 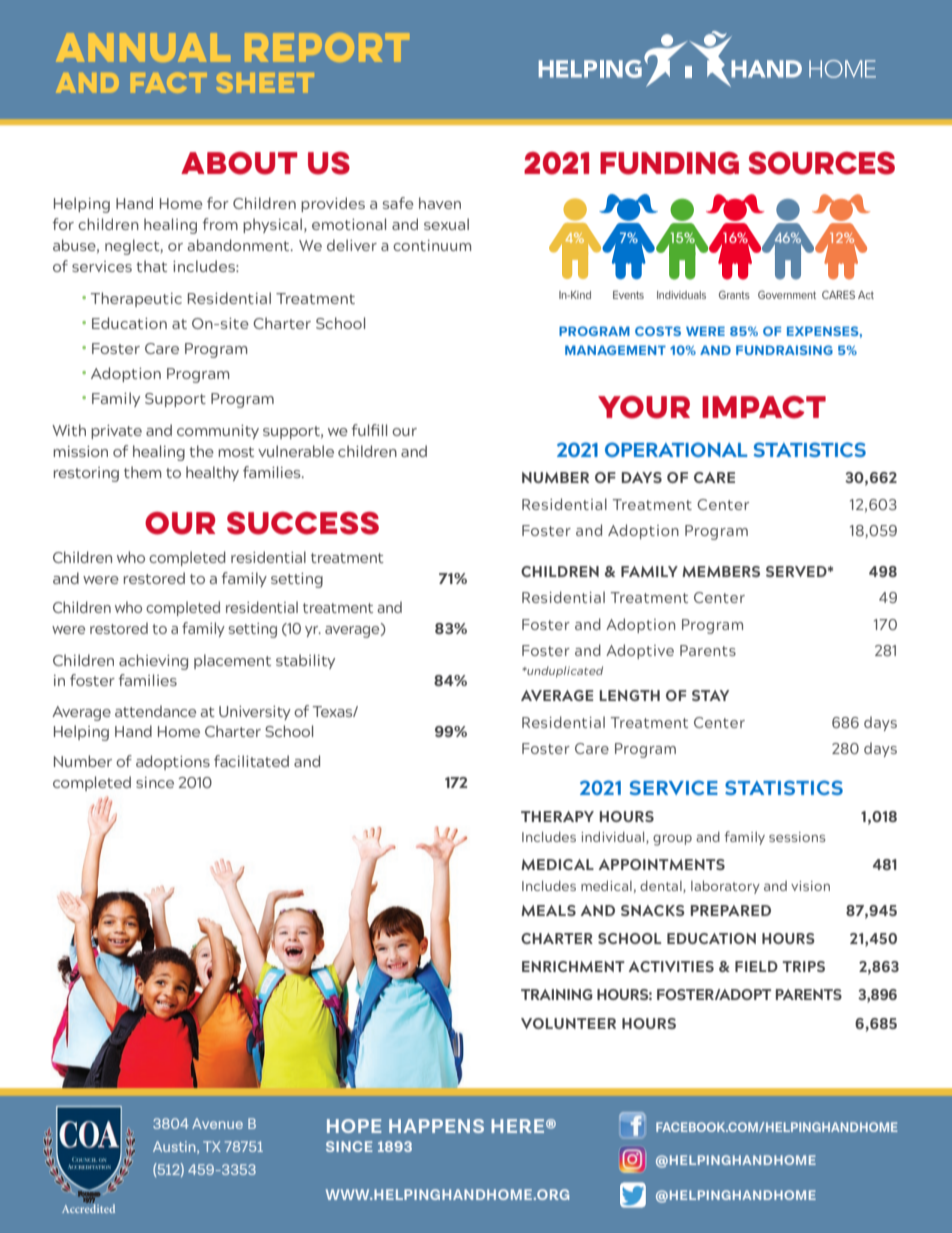 What do you see at coordinates (440, 203) in the document?
I see `haven` at bounding box center [440, 203].
